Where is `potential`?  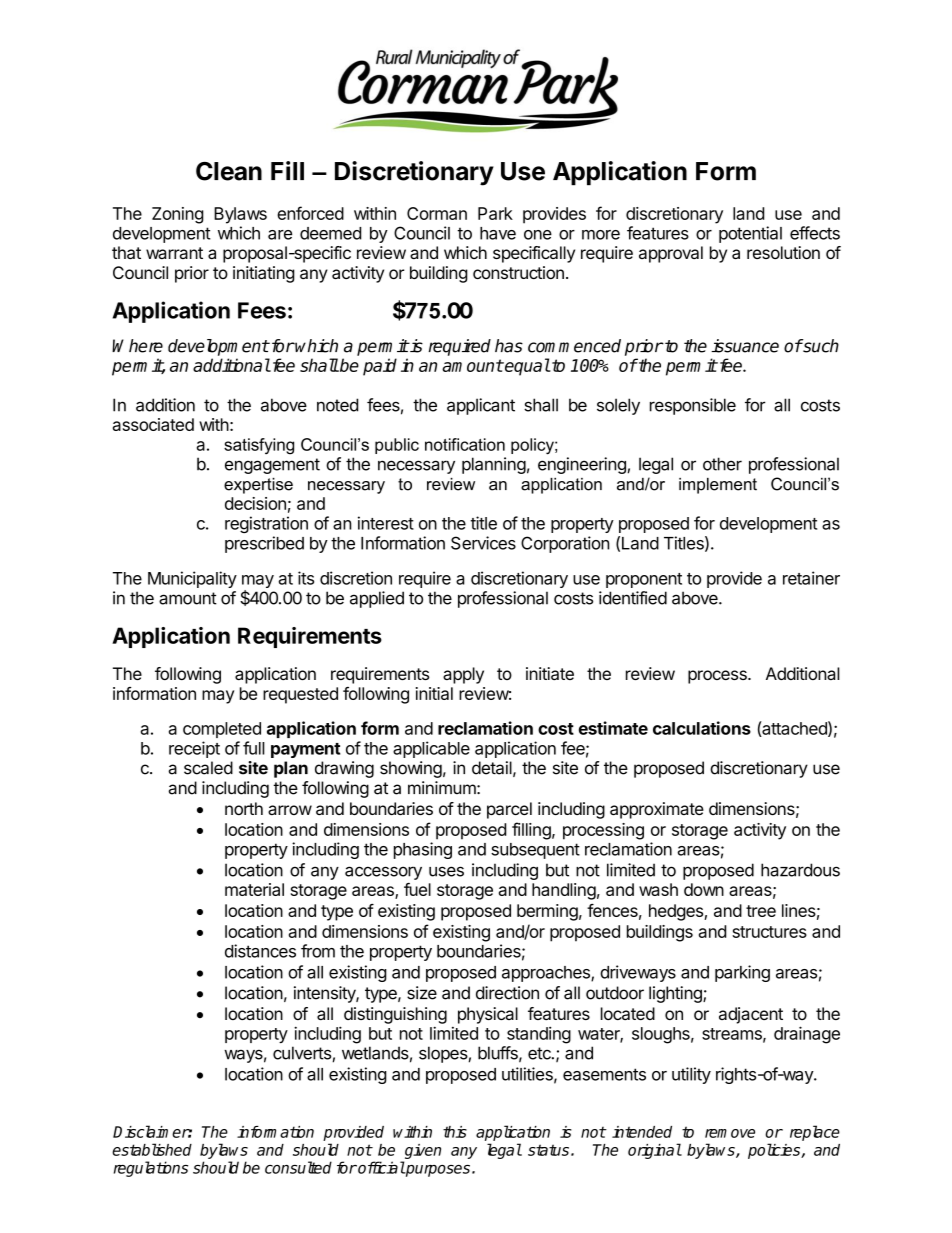
potential is located at coordinates (750, 234).
